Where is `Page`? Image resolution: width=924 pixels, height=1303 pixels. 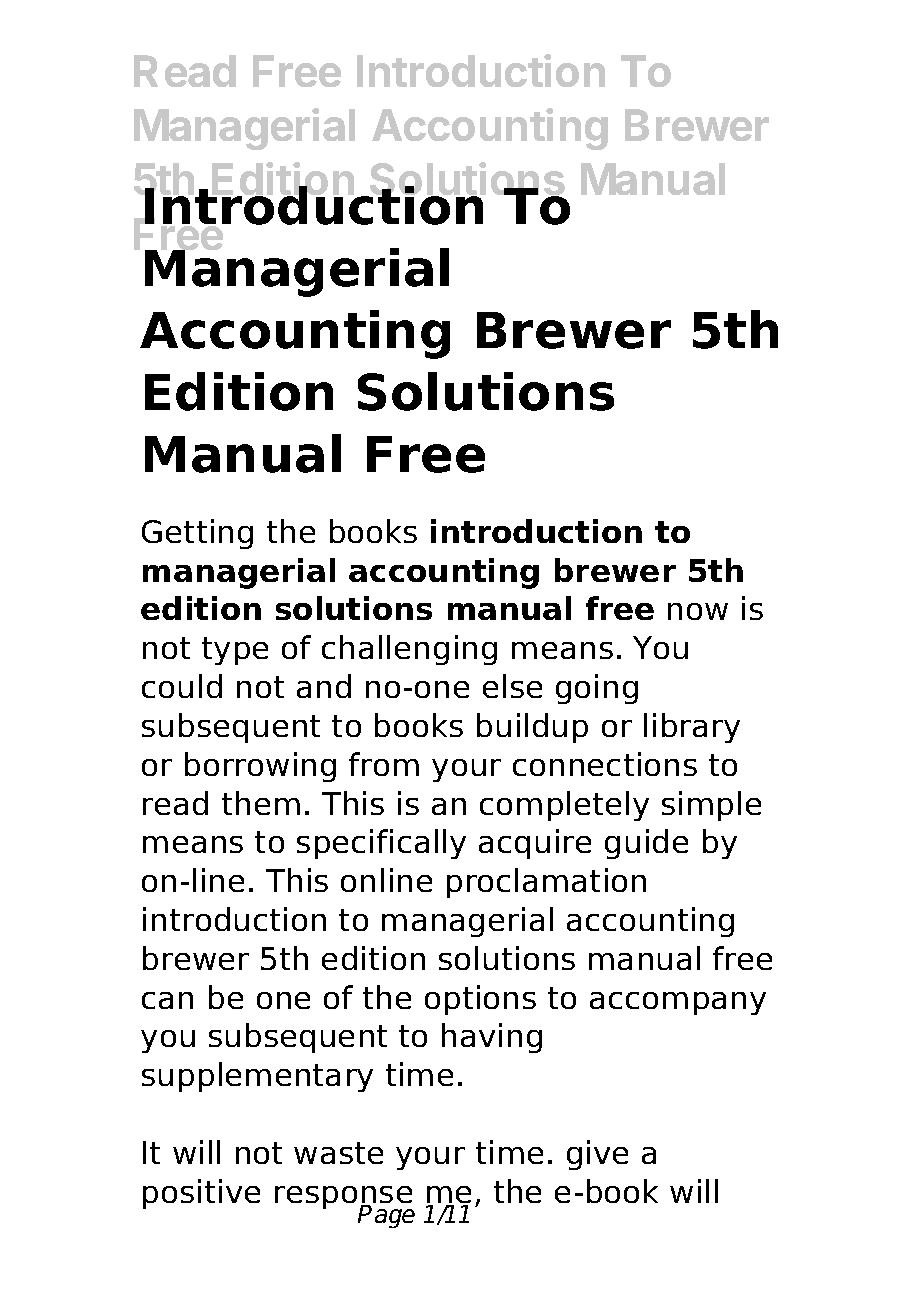
Page is located at coordinates (386, 1216).
